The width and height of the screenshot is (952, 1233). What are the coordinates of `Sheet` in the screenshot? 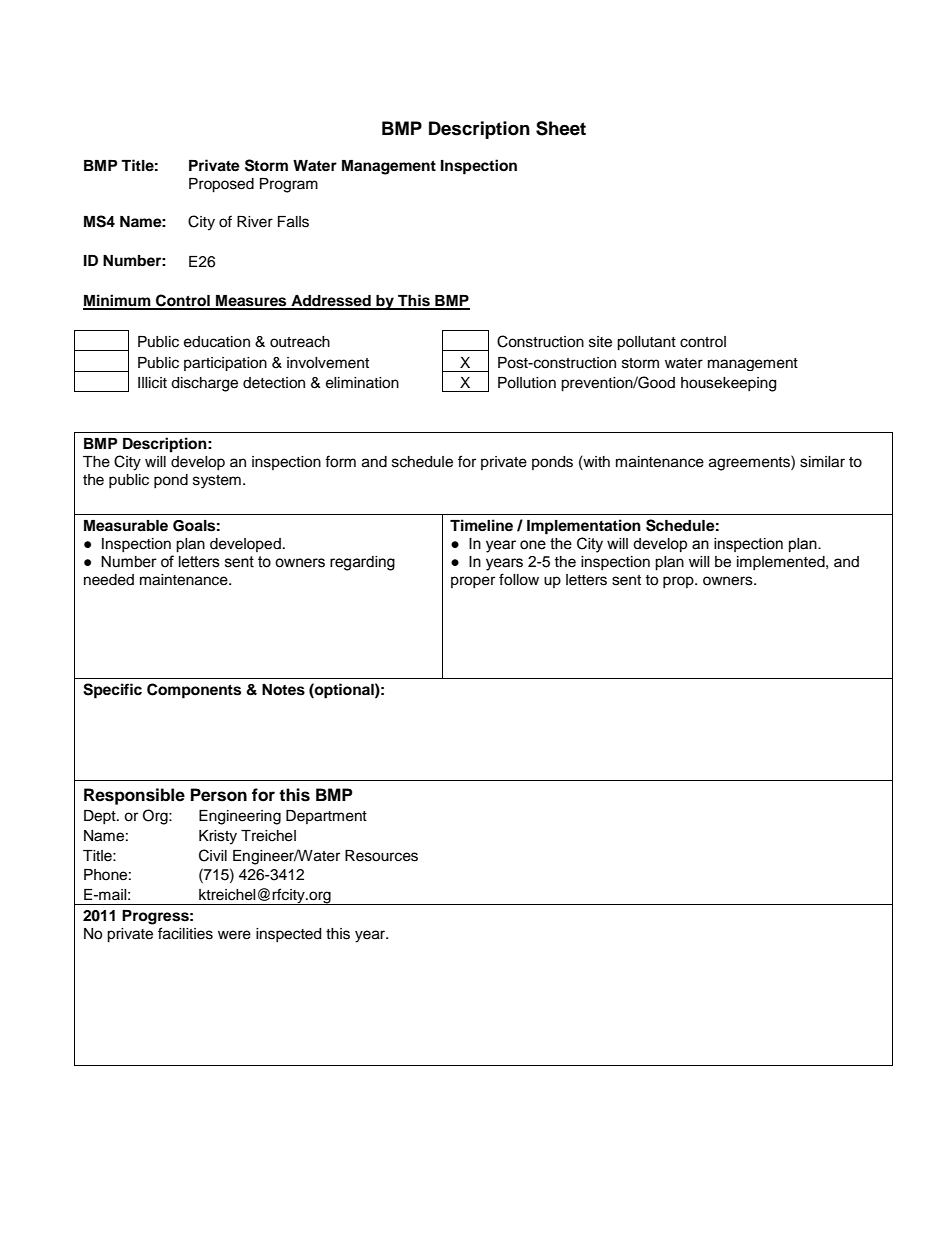 It's located at (561, 128).
